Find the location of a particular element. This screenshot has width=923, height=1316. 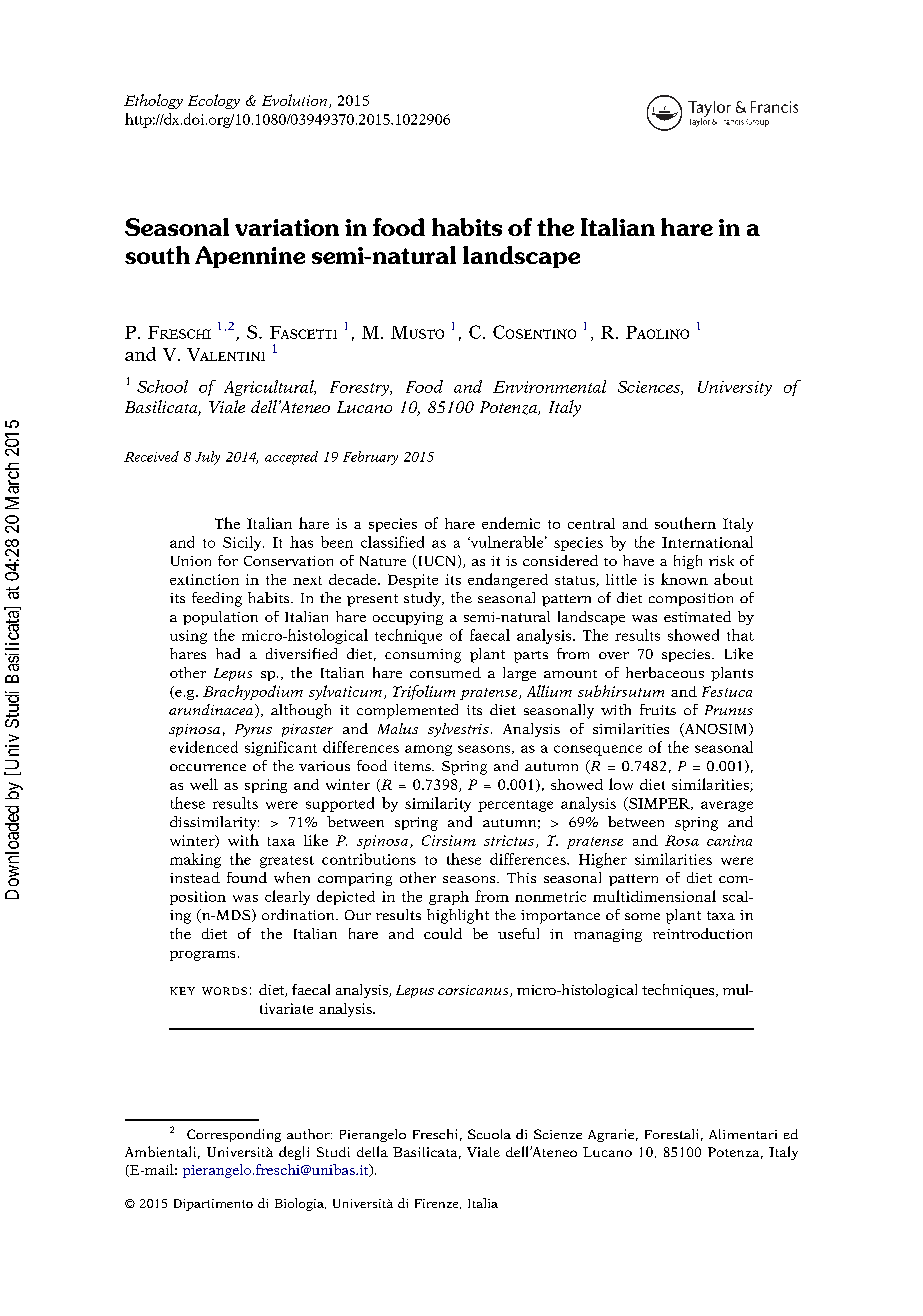

well is located at coordinates (204, 784).
